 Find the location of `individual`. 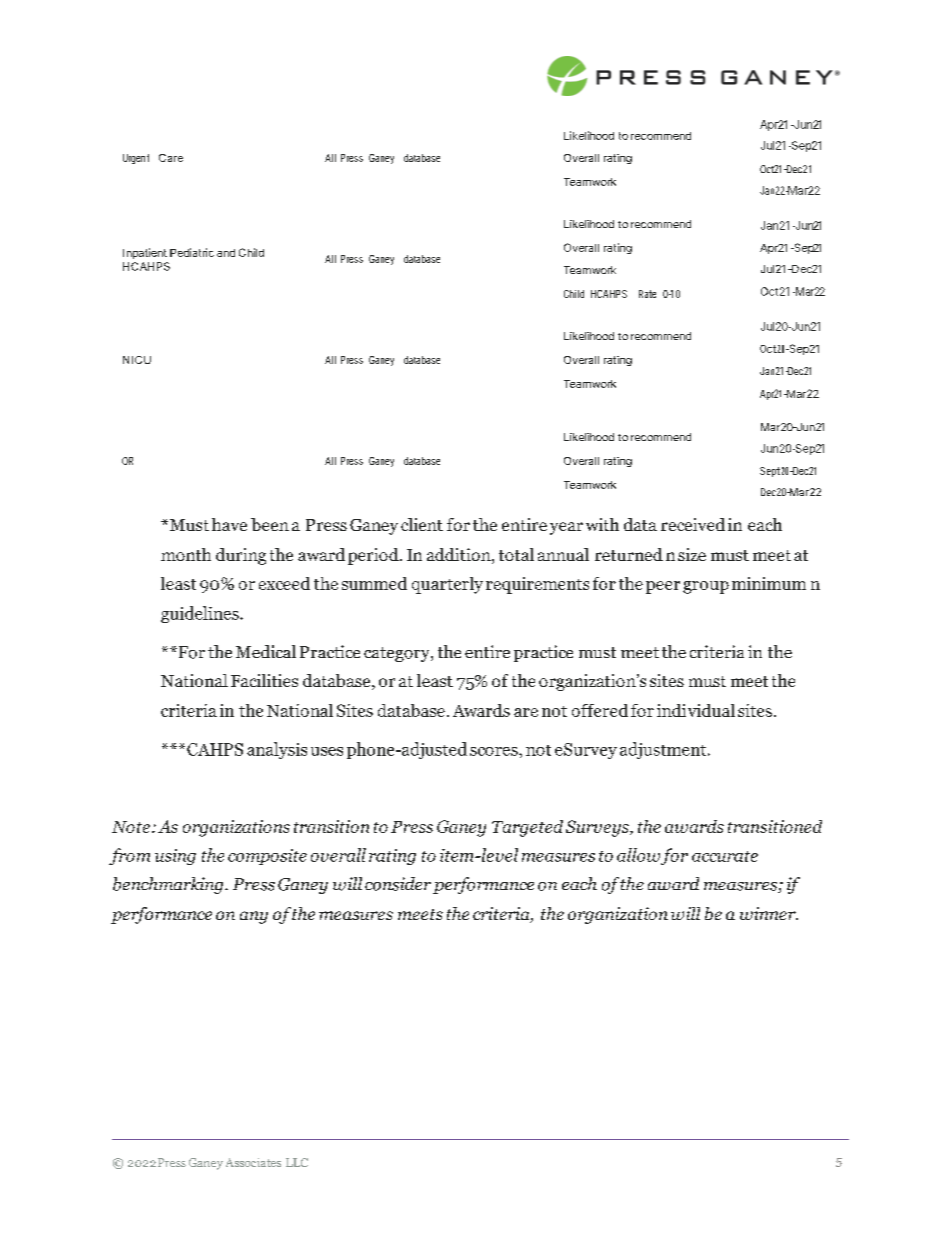

individual is located at coordinates (696, 710).
